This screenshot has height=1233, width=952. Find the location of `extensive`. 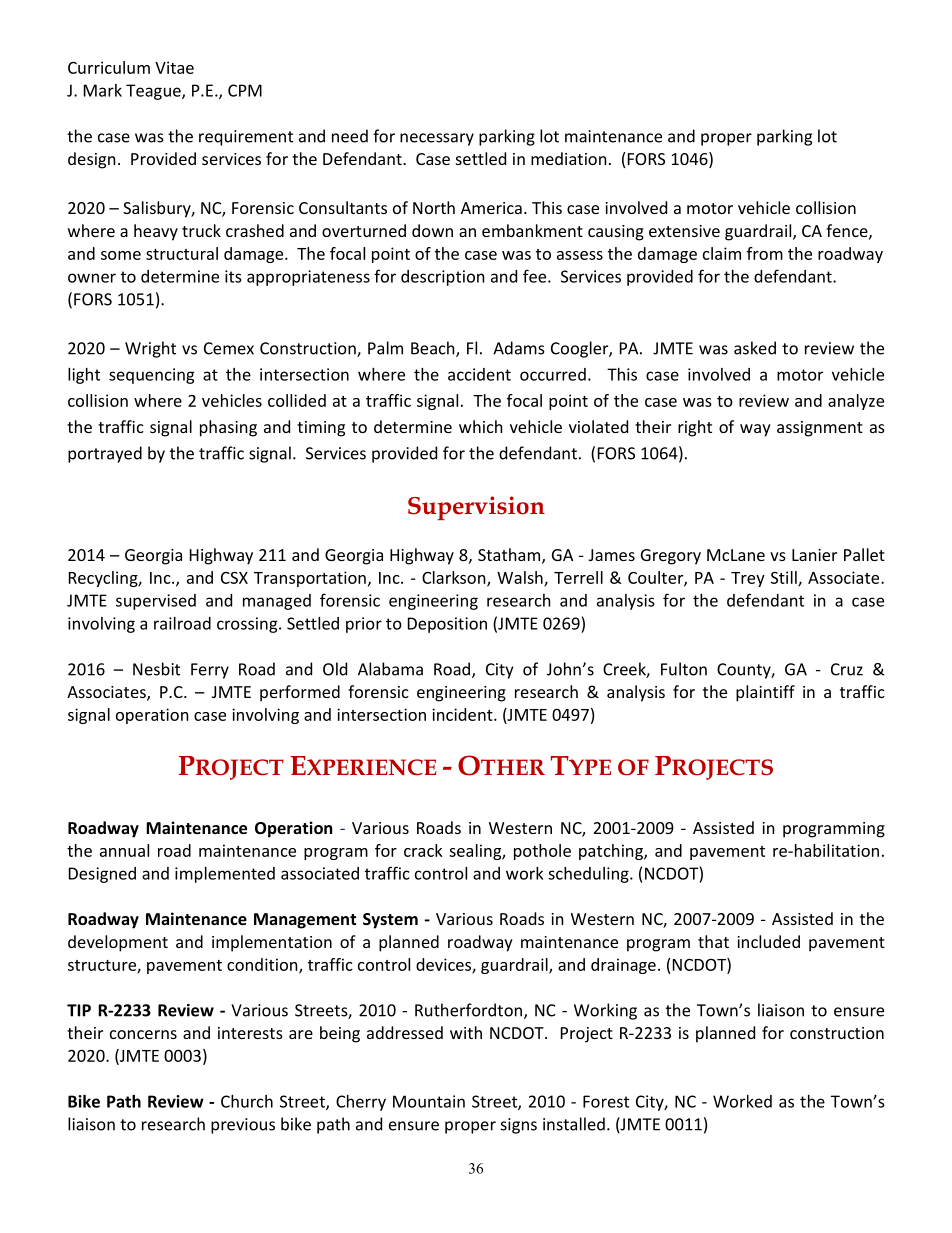

extensive is located at coordinates (684, 231).
